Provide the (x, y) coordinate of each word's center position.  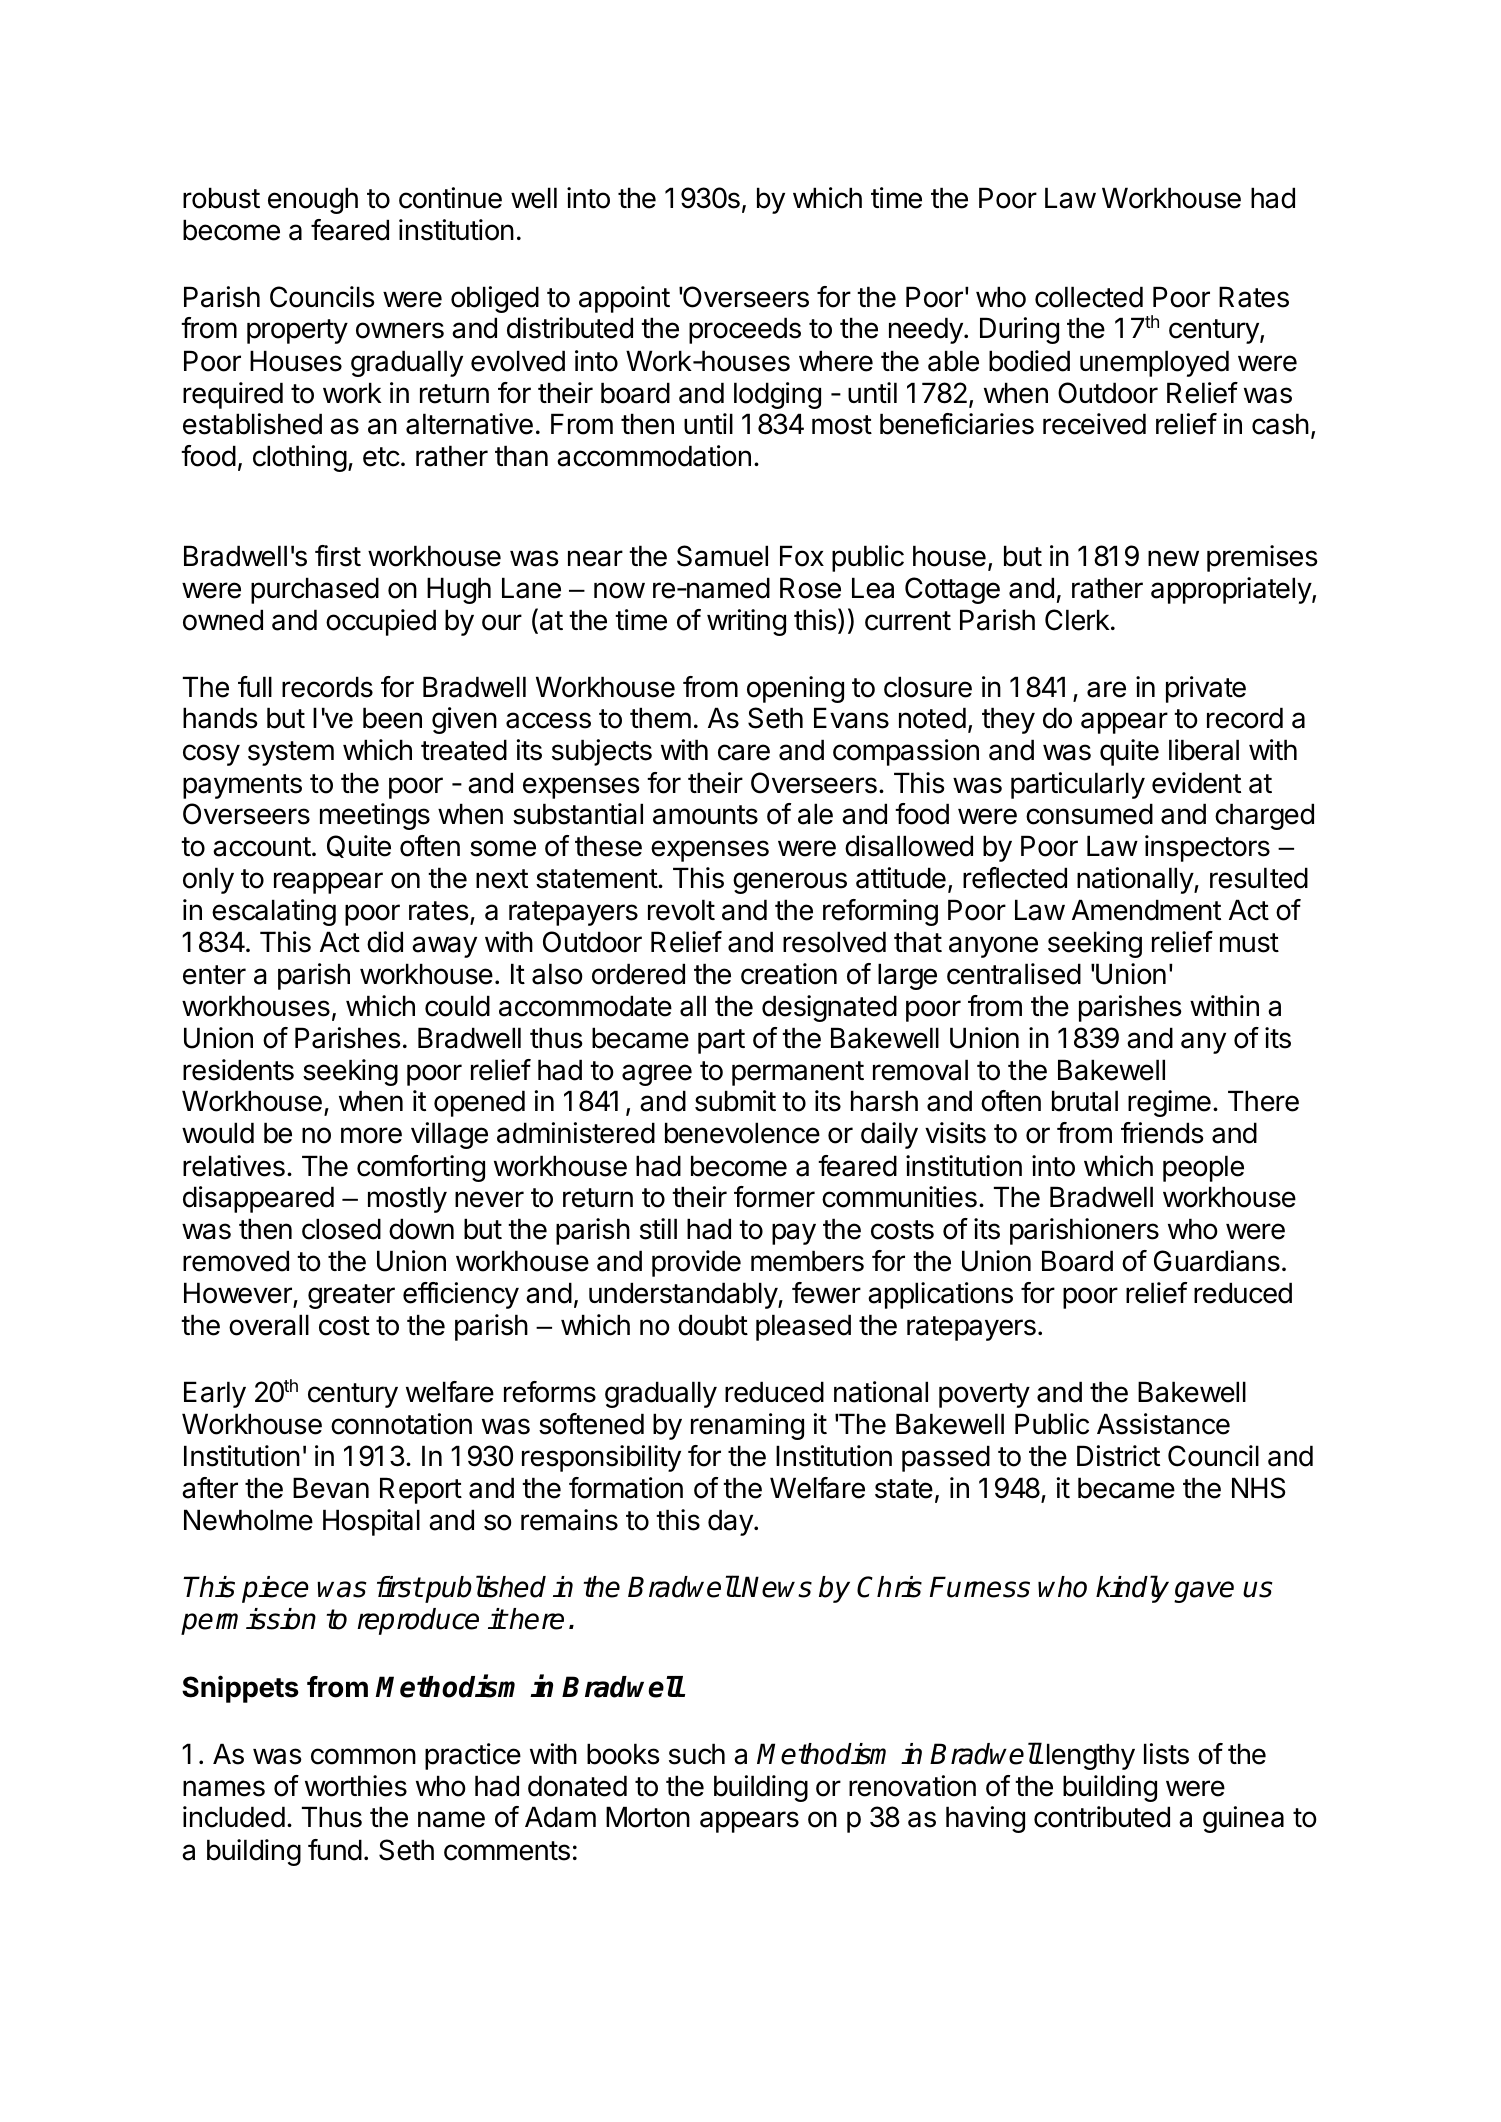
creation (789, 974)
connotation (401, 1424)
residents (238, 1070)
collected (1089, 297)
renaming (747, 1426)
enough (313, 200)
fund (335, 1850)
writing (746, 622)
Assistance (1163, 1424)
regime (1169, 1103)
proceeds (745, 330)
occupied (381, 622)
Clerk (1077, 620)
